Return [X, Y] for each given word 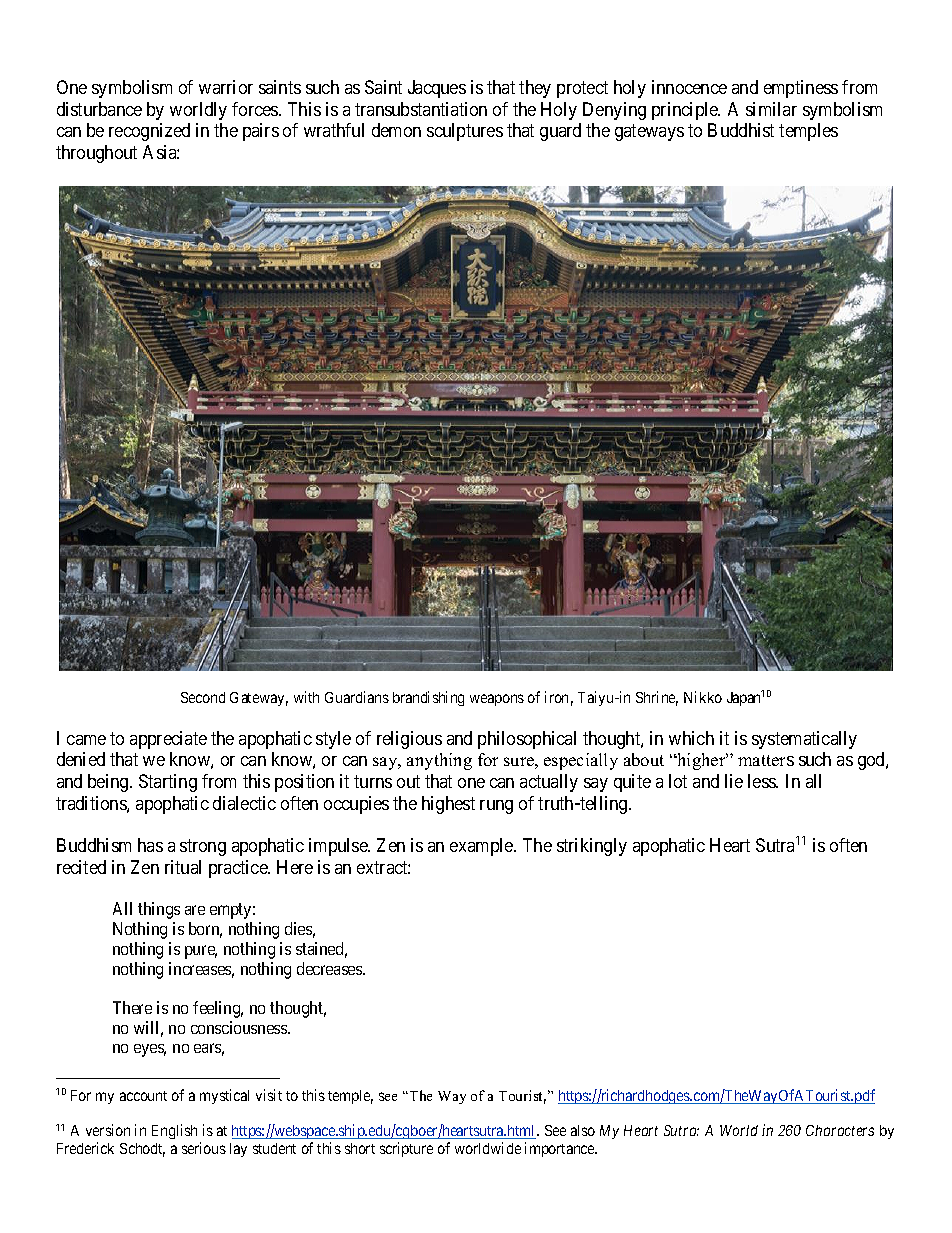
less [762, 781]
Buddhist [741, 130]
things [159, 910]
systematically [804, 740]
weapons [497, 700]
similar [771, 109]
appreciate [168, 740]
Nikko [703, 697]
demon [396, 130]
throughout [96, 154]
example [482, 847]
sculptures [465, 132]
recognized [149, 132]
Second [203, 697]
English [176, 1133]
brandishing [428, 698]
